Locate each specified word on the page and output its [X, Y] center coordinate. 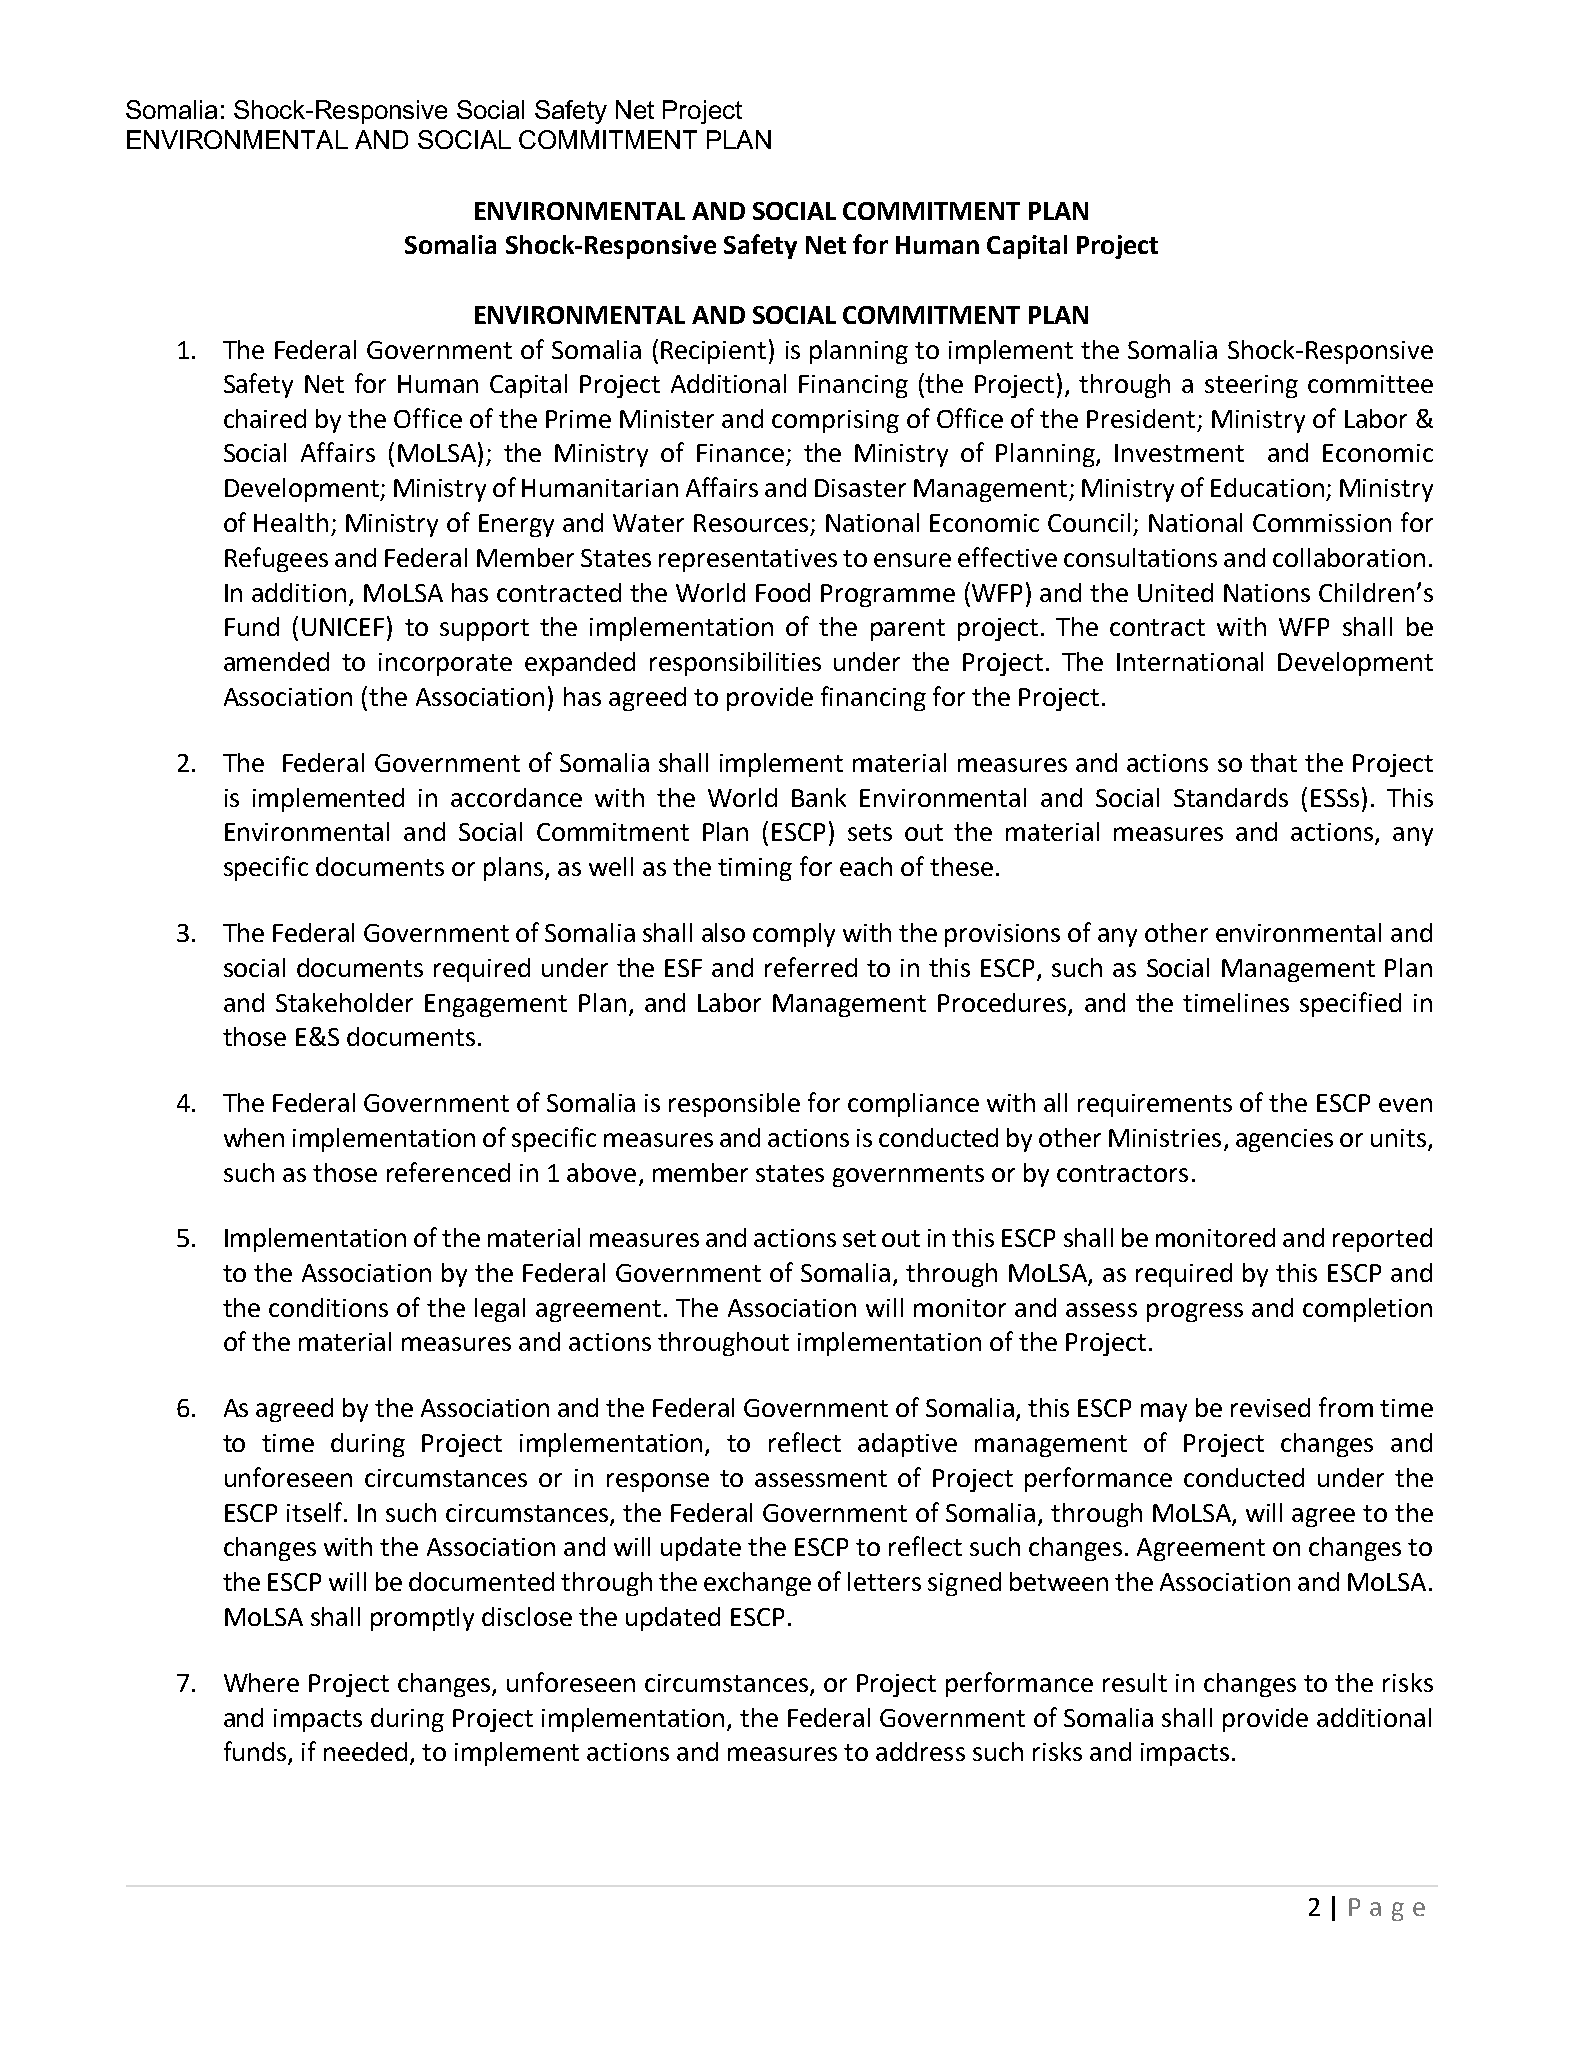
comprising [835, 421]
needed [365, 1751]
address [920, 1751]
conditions [328, 1307]
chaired [265, 418]
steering [1251, 386]
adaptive [907, 1445]
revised [1270, 1407]
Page [1387, 1909]
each [866, 866]
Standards [1231, 797]
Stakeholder [344, 1002]
